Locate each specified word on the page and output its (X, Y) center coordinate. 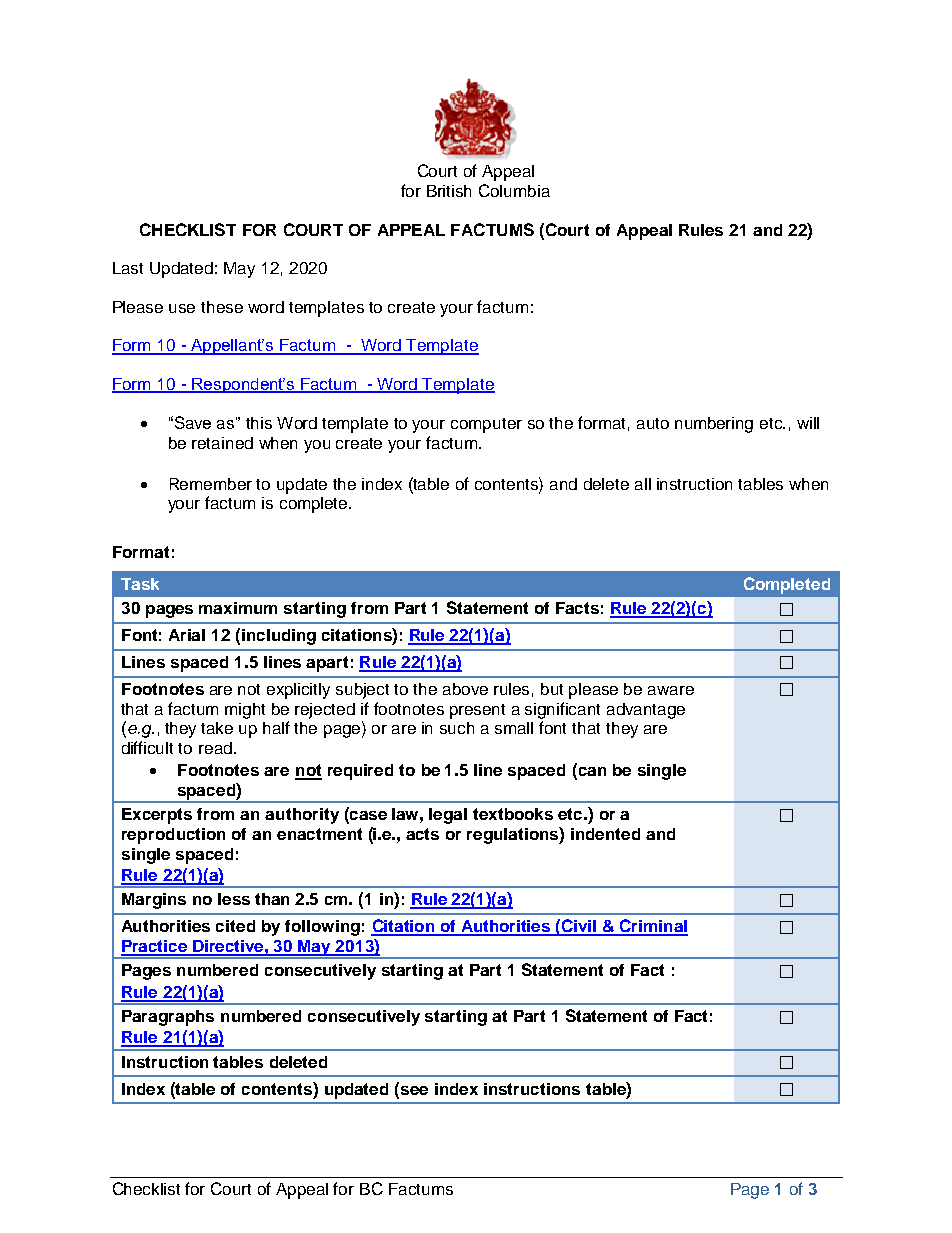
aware (671, 690)
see (414, 1090)
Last (128, 268)
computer (486, 425)
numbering (714, 425)
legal (448, 816)
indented (605, 834)
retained (222, 443)
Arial (187, 635)
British (449, 191)
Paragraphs (168, 1018)
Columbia (514, 190)
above (465, 689)
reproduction (173, 836)
